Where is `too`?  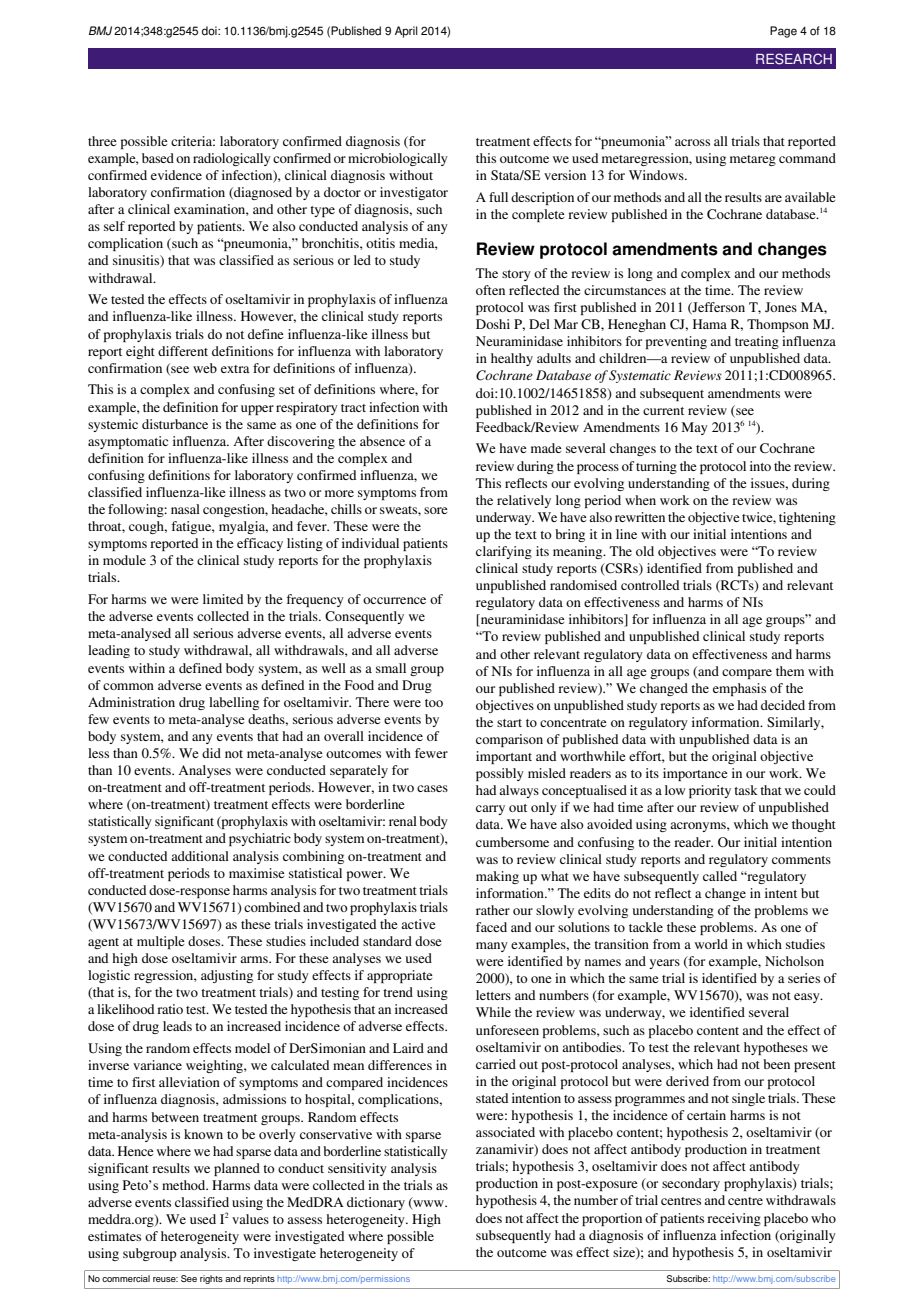 too is located at coordinates (434, 703).
